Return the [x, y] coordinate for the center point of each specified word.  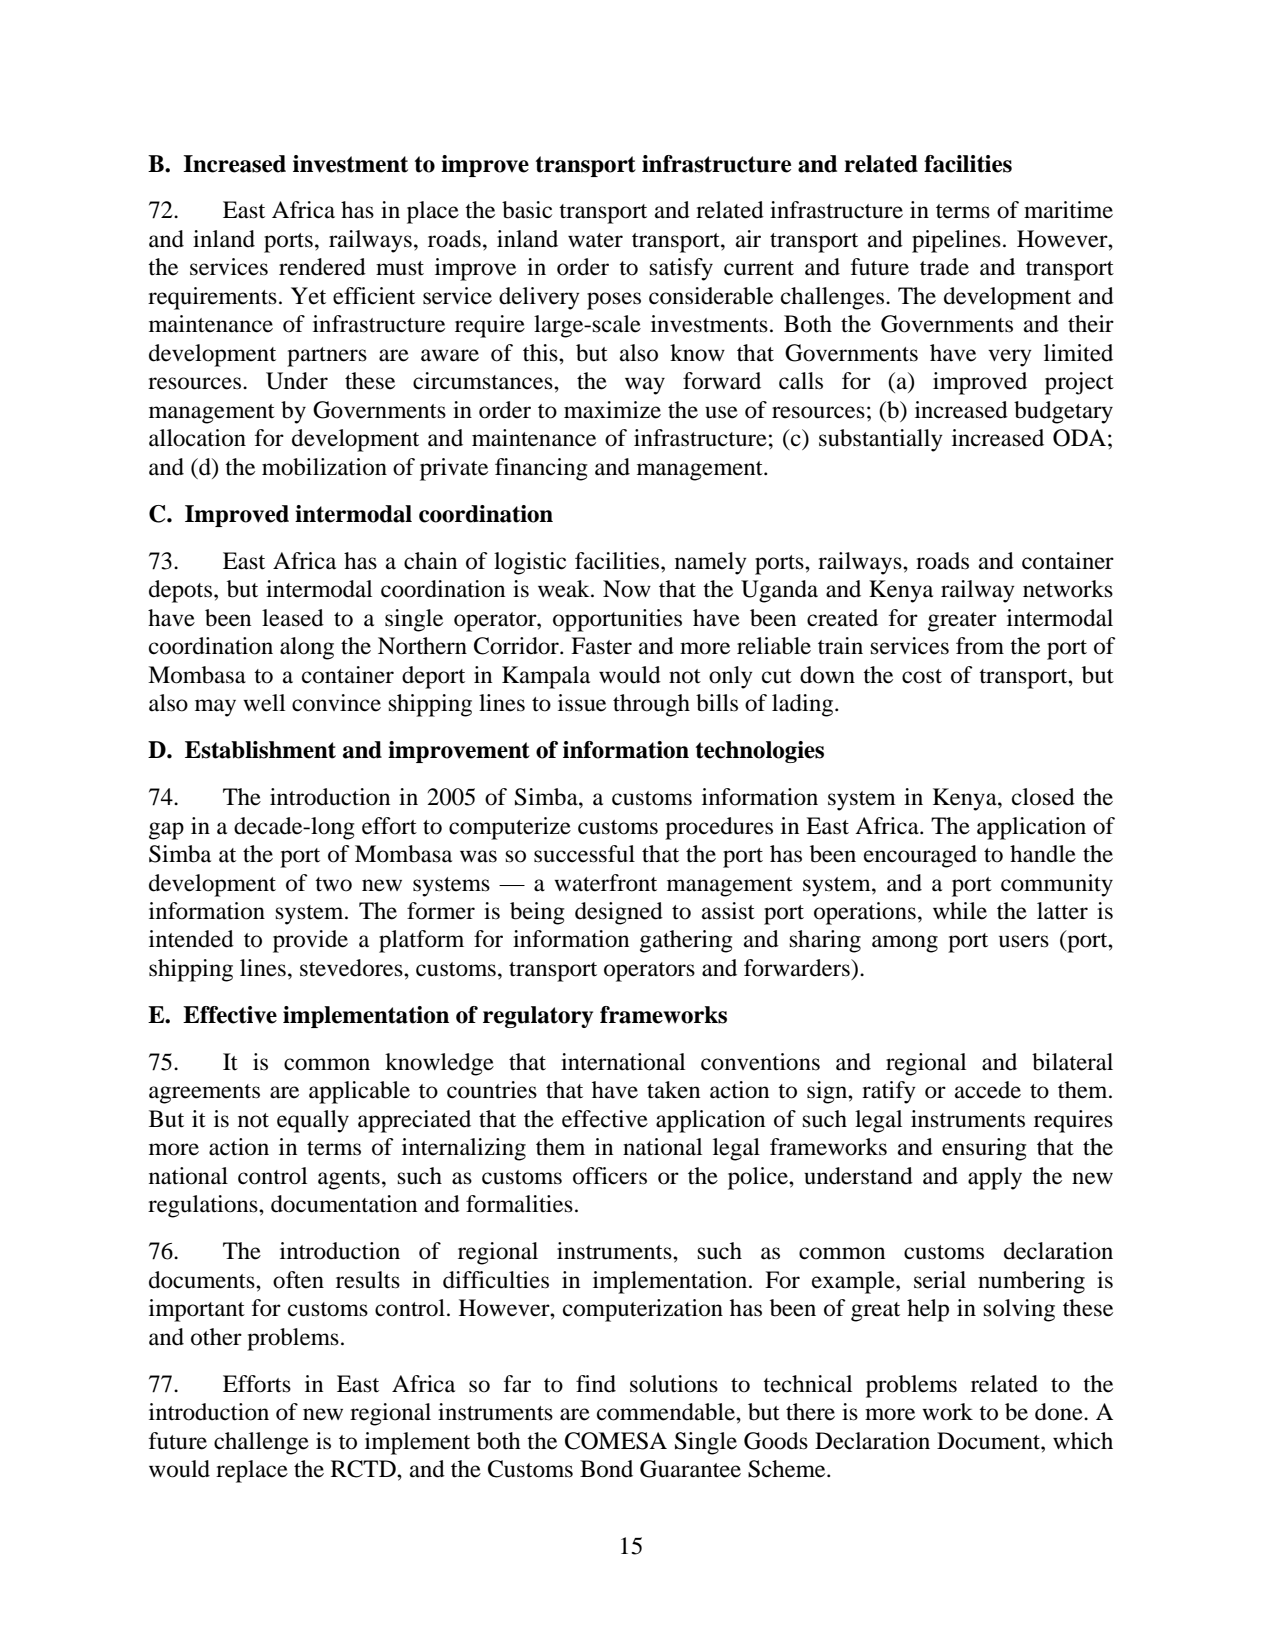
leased [293, 618]
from [980, 646]
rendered [322, 267]
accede [988, 1090]
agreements [204, 1094]
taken [673, 1090]
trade [944, 267]
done [1060, 1412]
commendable [667, 1412]
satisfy [681, 269]
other [216, 1337]
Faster [601, 646]
